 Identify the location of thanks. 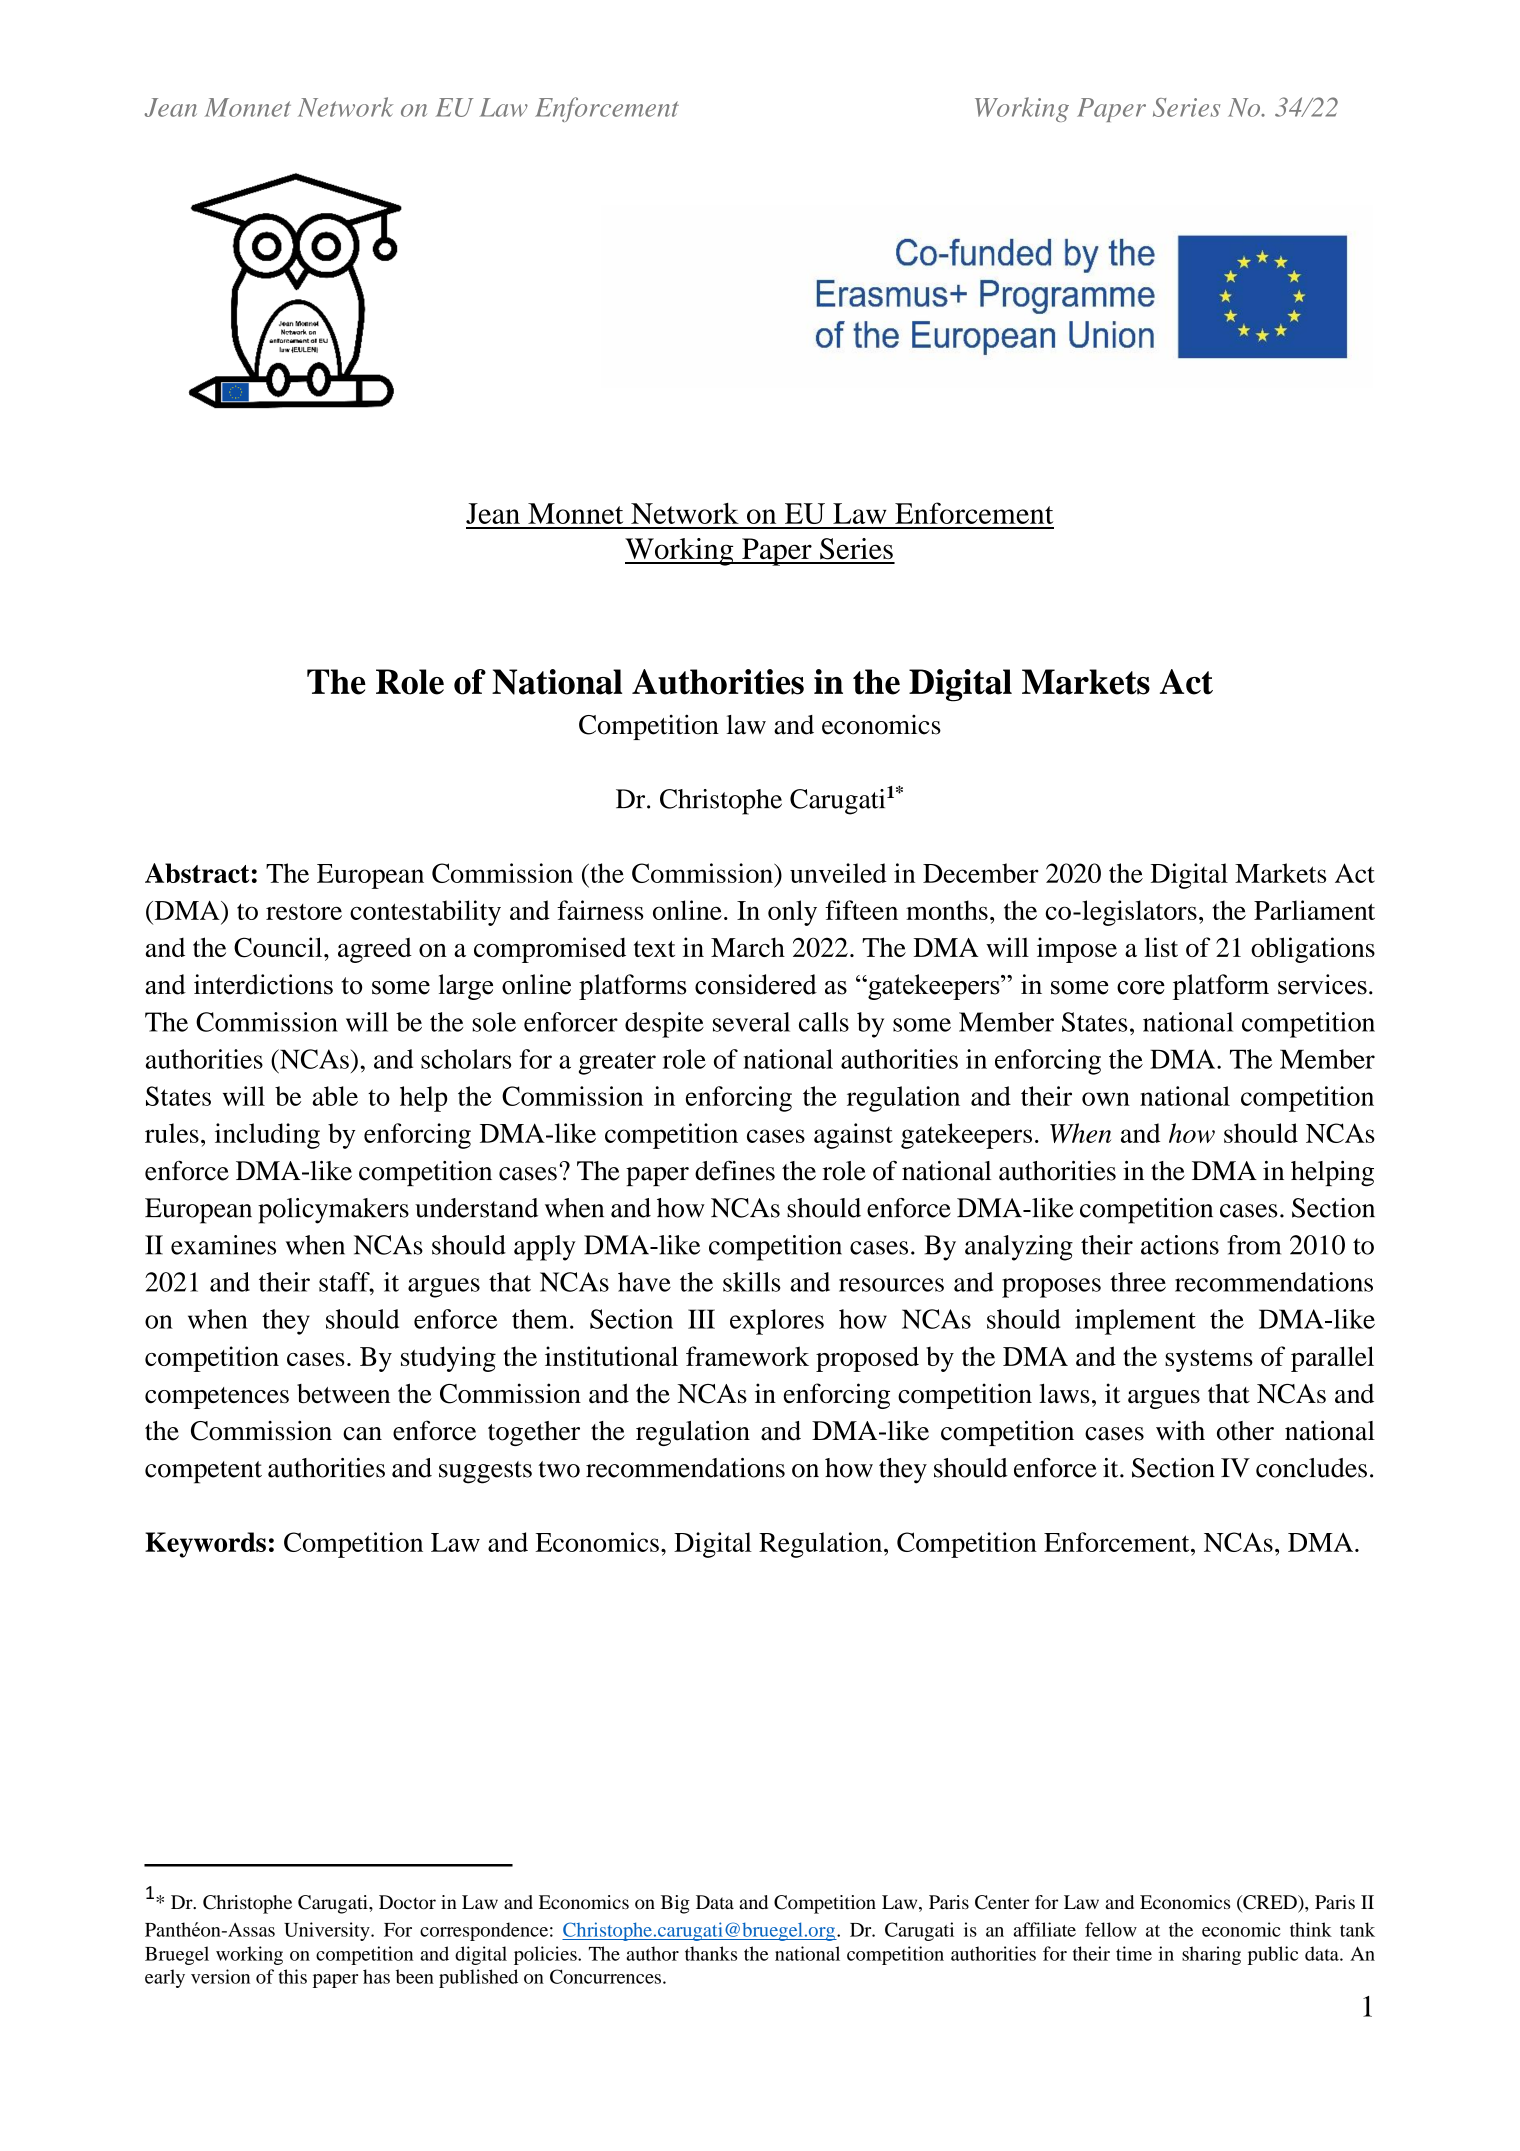
(711, 1953).
